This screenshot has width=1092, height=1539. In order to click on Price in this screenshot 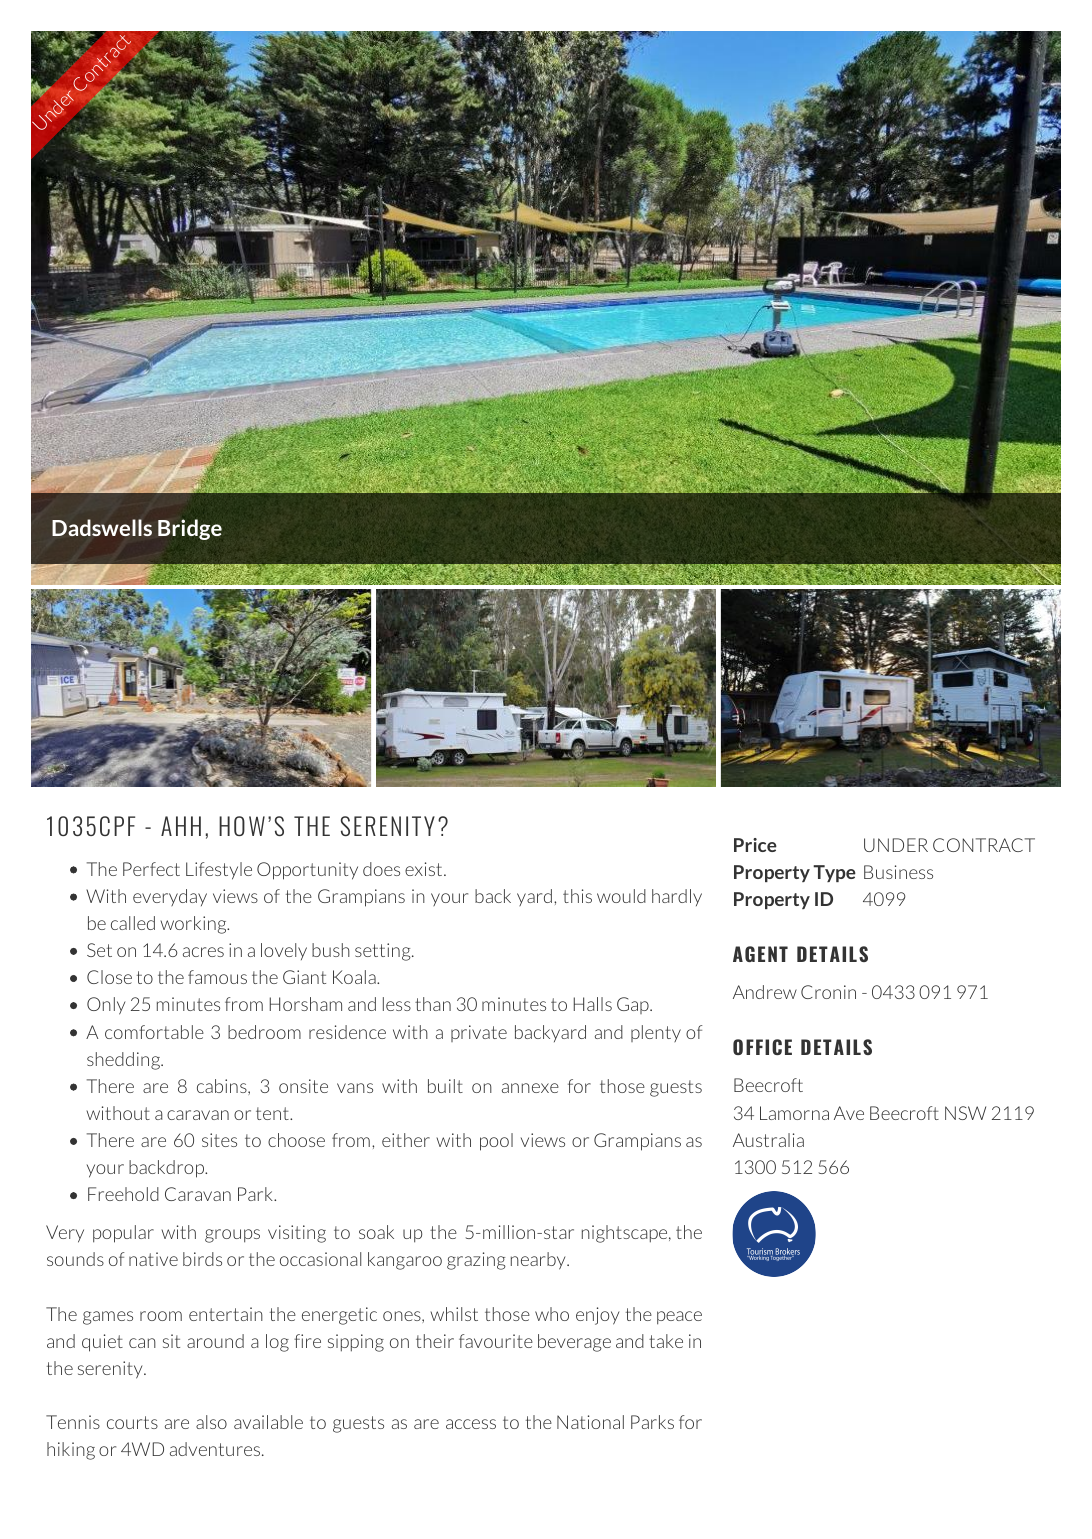, I will do `click(755, 845)`.
